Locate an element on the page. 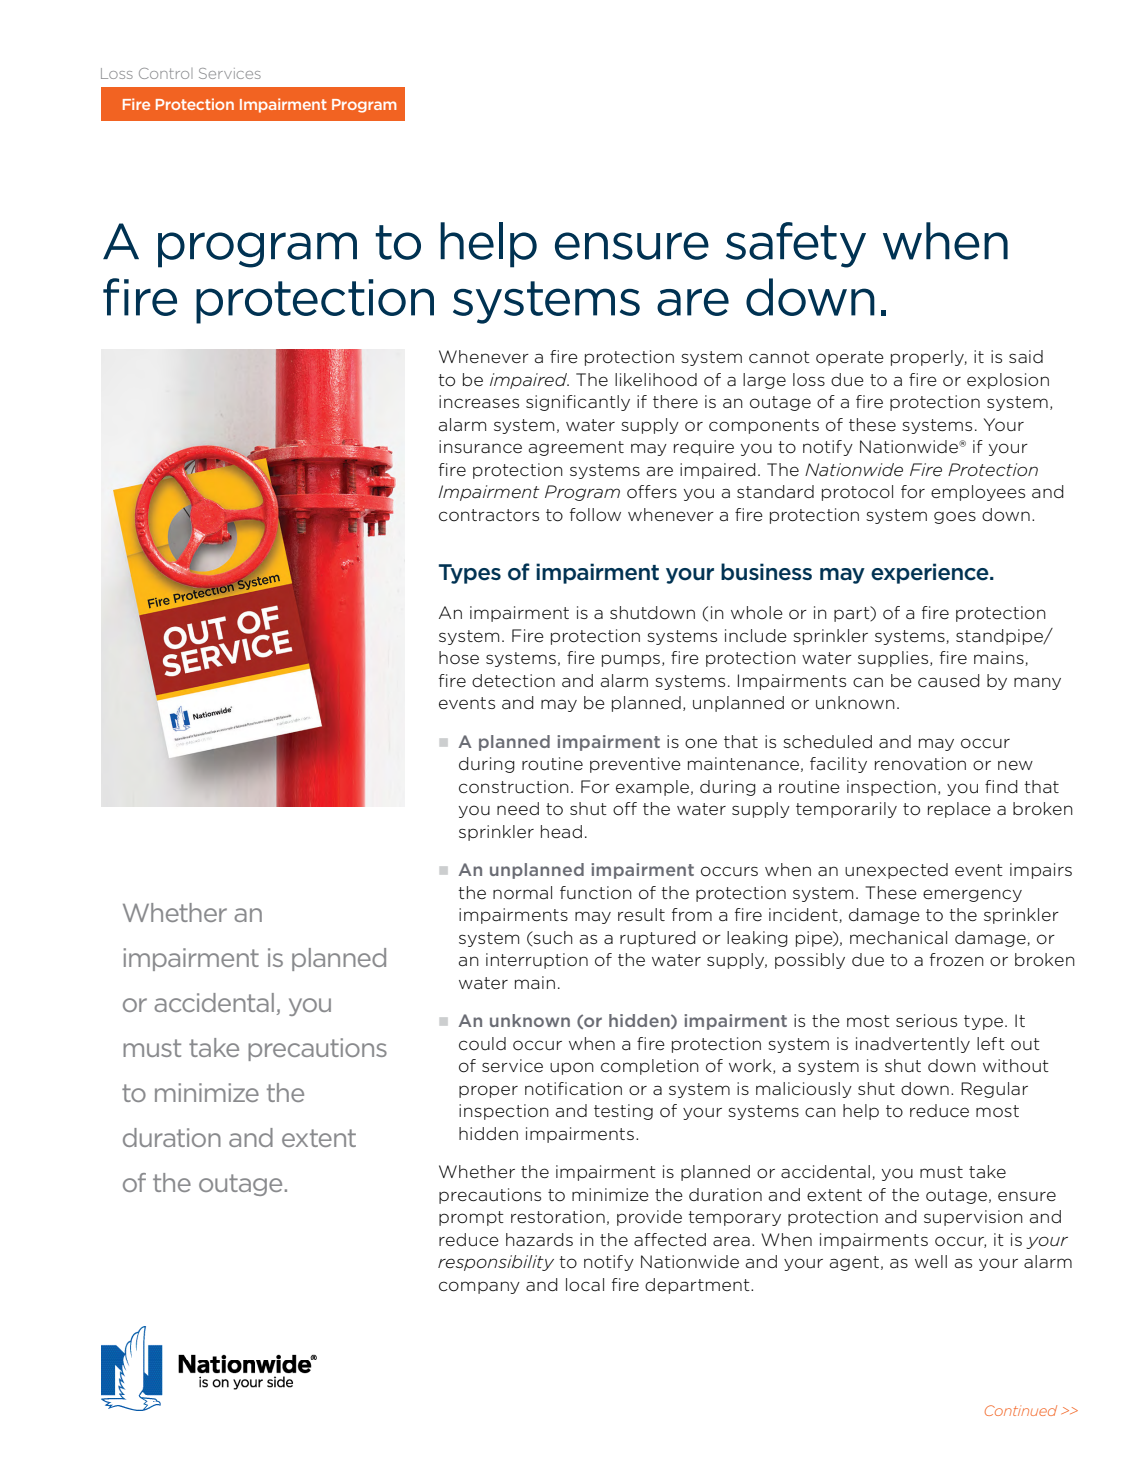 The width and height of the document is (1146, 1483). Control is located at coordinates (165, 73).
